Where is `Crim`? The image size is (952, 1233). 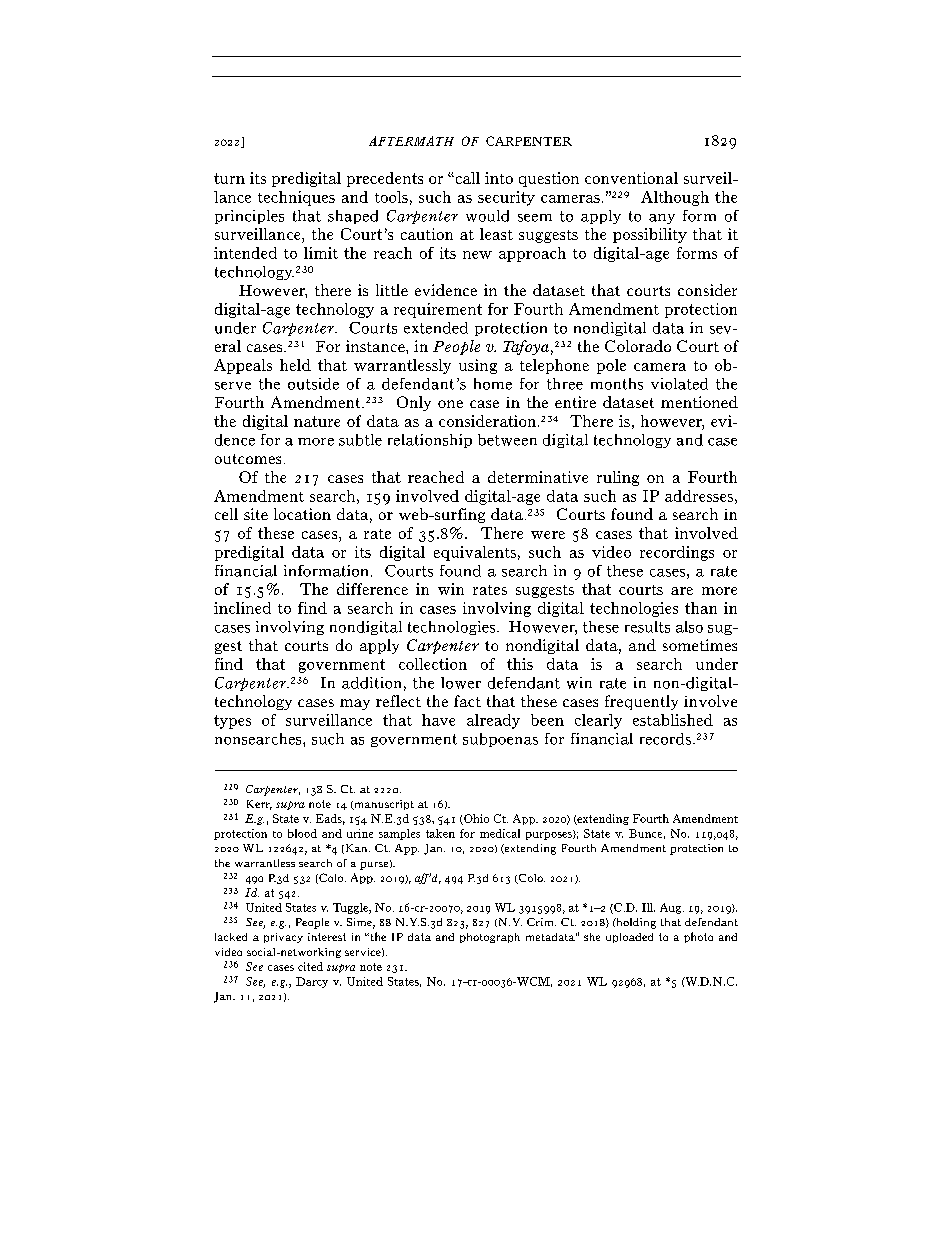 Crim is located at coordinates (541, 922).
